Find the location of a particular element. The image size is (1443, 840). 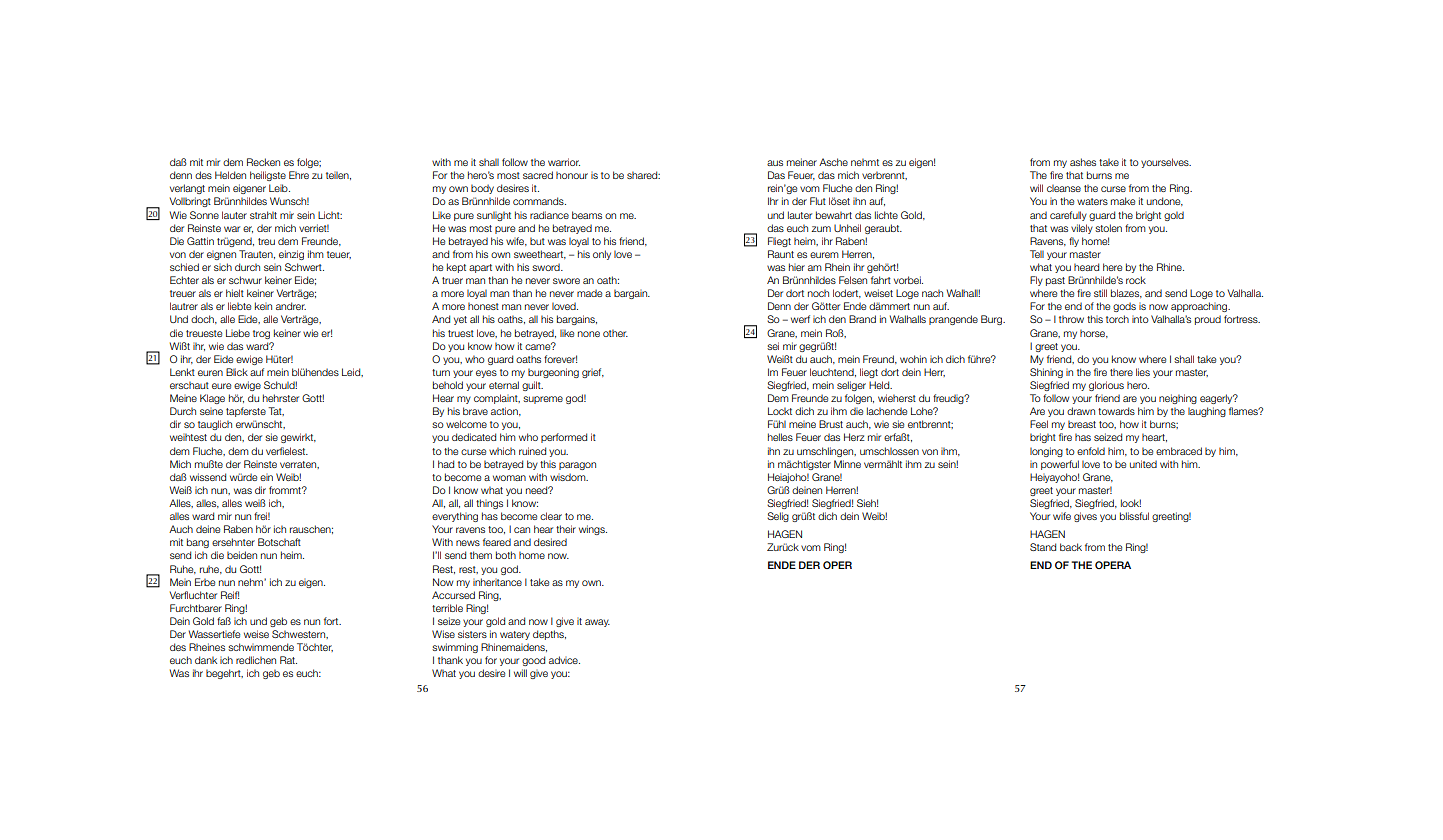

had is located at coordinates (446, 464).
